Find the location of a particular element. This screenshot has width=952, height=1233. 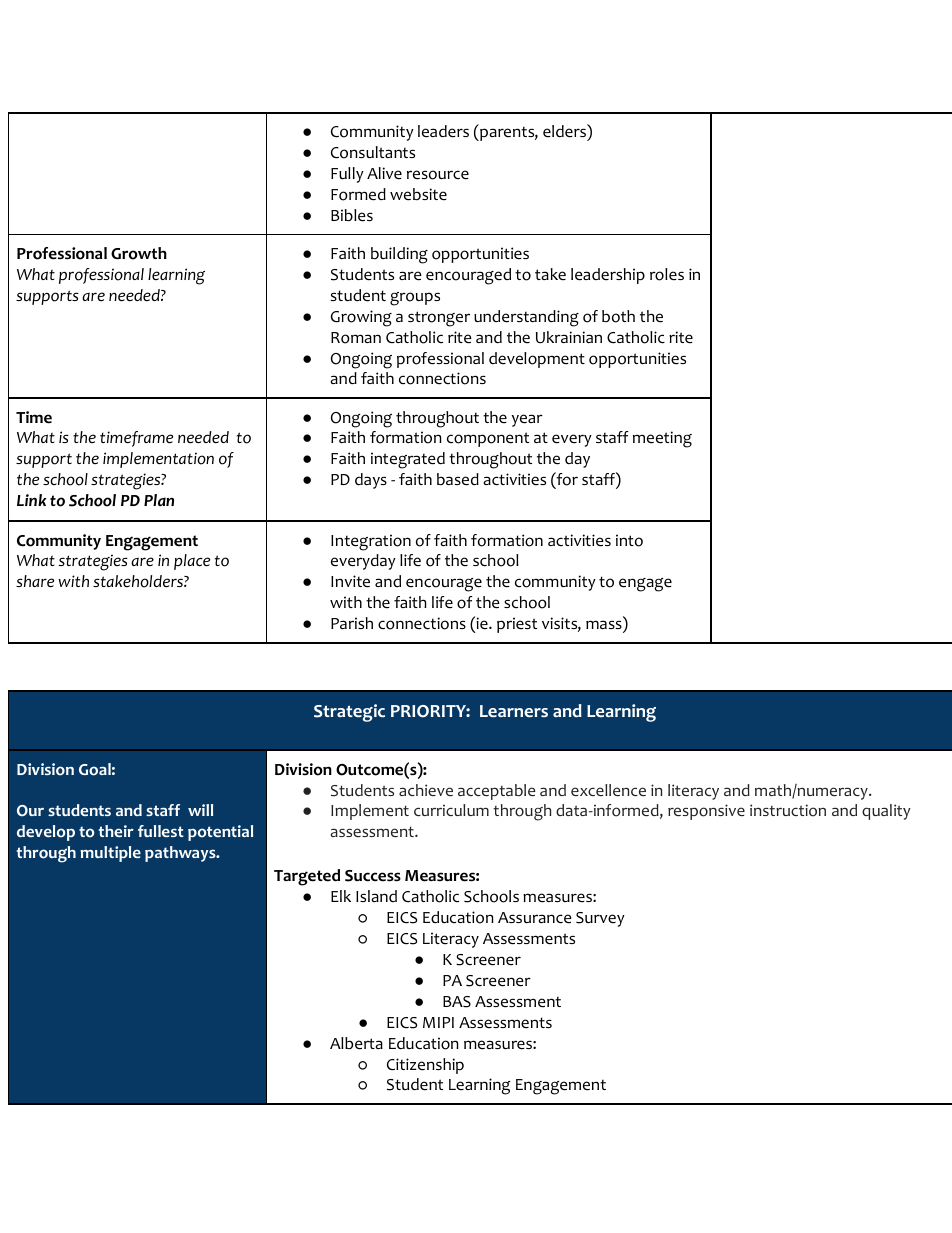

MIPI is located at coordinates (438, 1022).
